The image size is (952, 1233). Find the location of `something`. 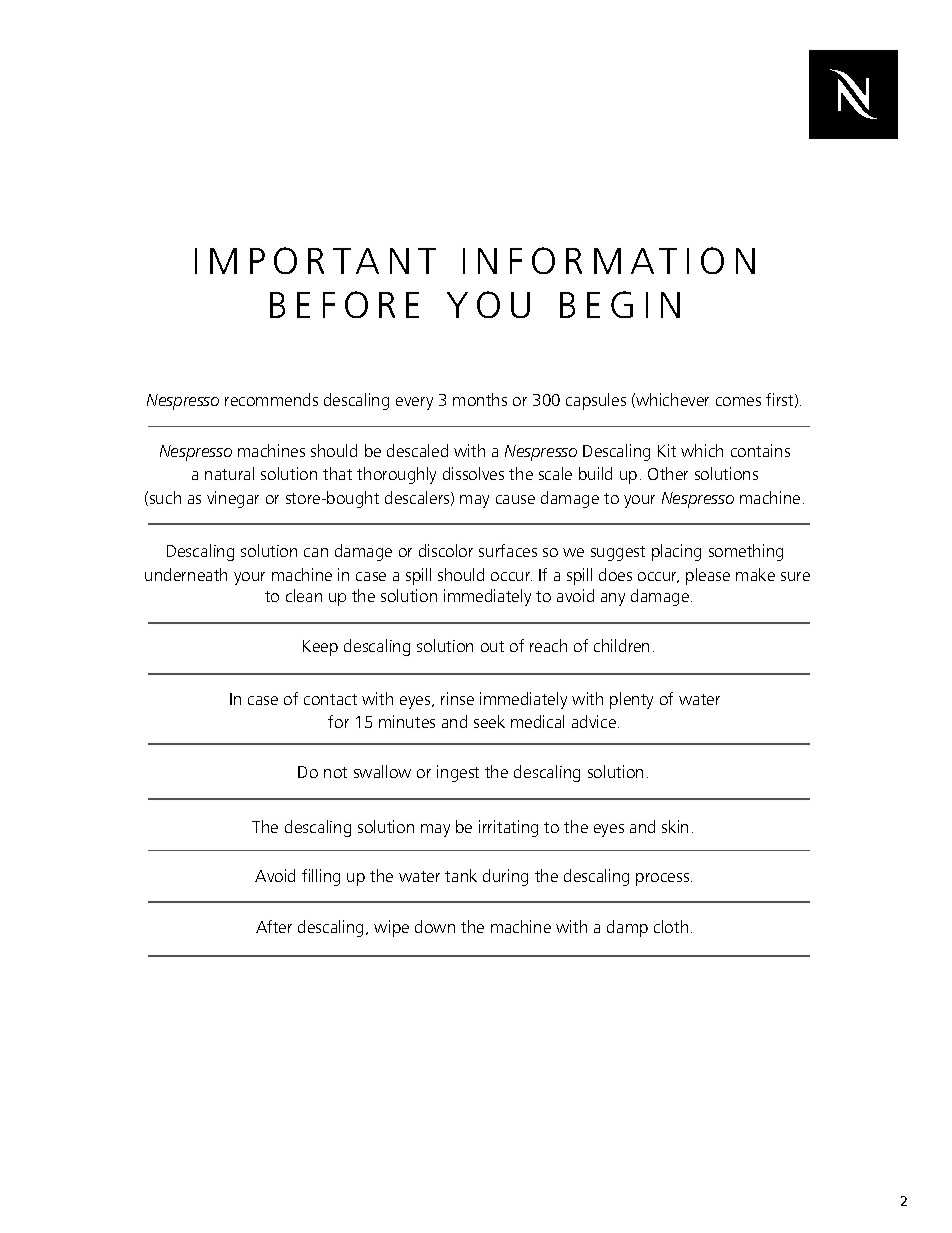

something is located at coordinates (746, 552).
